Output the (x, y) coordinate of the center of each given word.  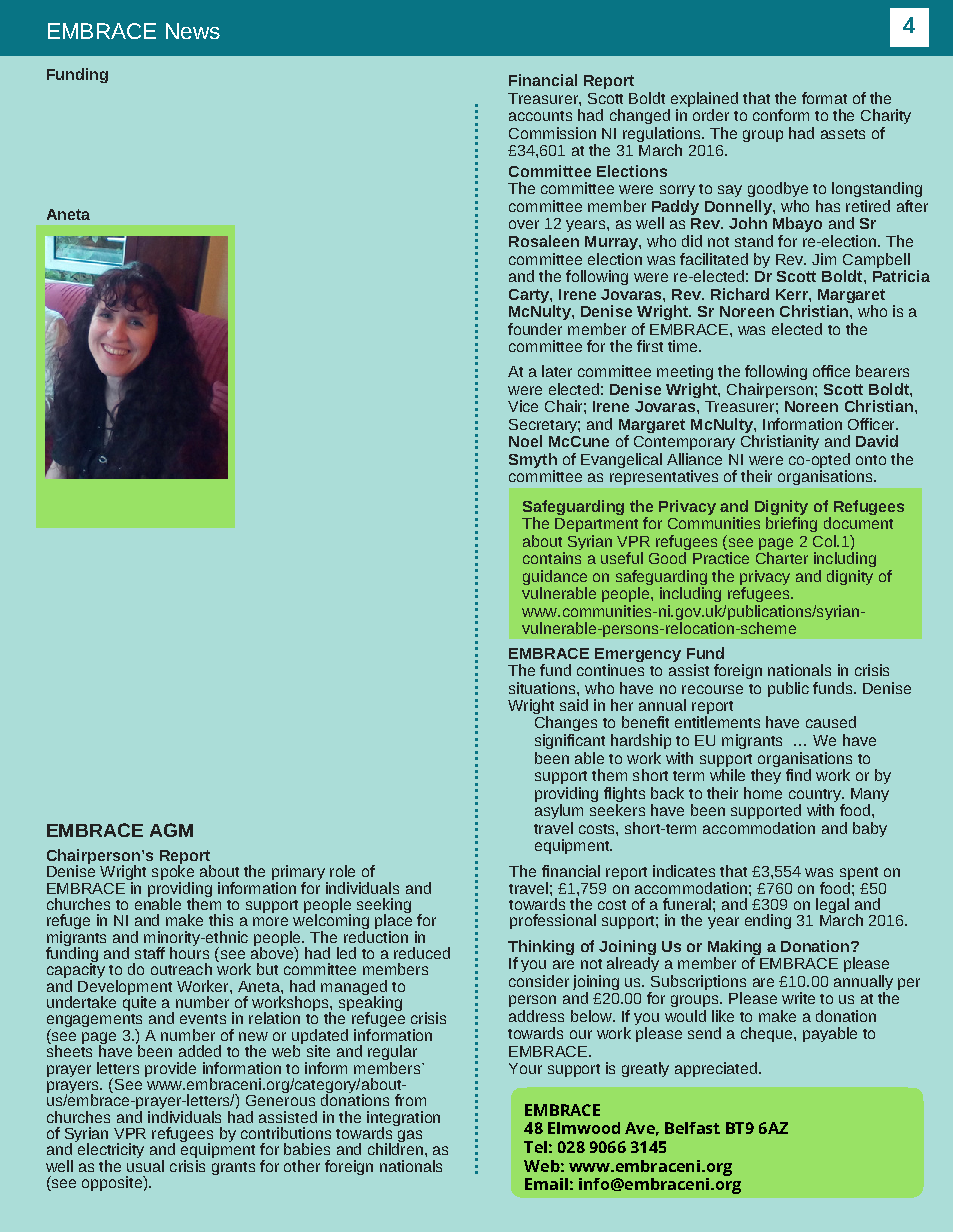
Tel (535, 1147)
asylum (559, 811)
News (193, 31)
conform (781, 115)
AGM (171, 830)
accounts (540, 116)
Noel (525, 441)
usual (145, 1164)
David (877, 441)
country (816, 795)
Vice (523, 406)
